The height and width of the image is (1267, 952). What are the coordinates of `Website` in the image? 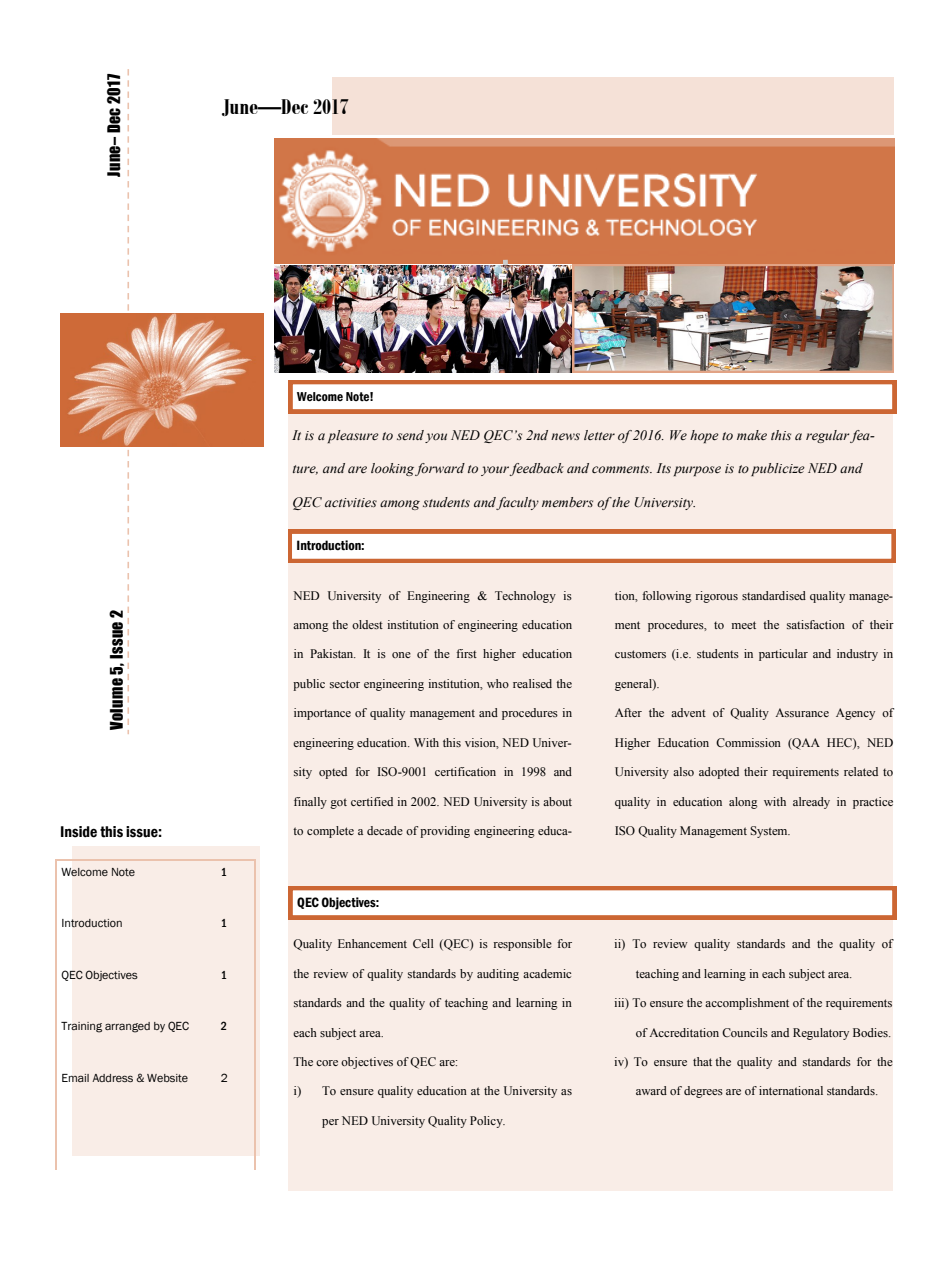 It's located at (167, 1078).
